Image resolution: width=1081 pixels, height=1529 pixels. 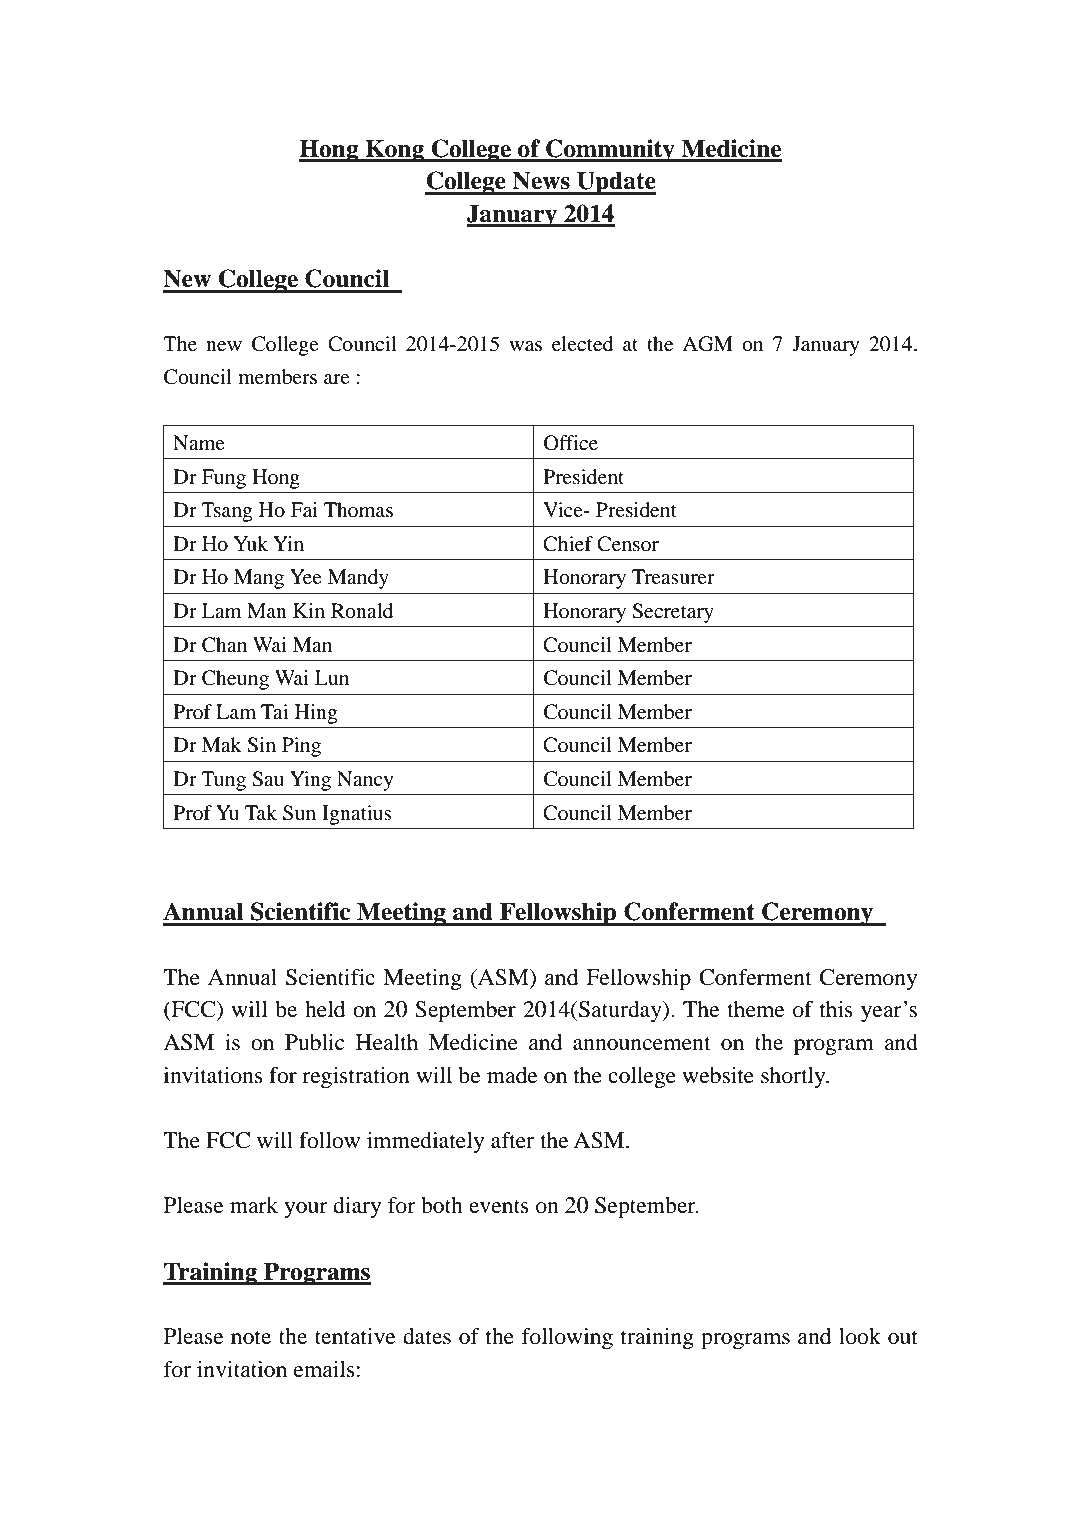 What do you see at coordinates (615, 183) in the document?
I see `Update` at bounding box center [615, 183].
